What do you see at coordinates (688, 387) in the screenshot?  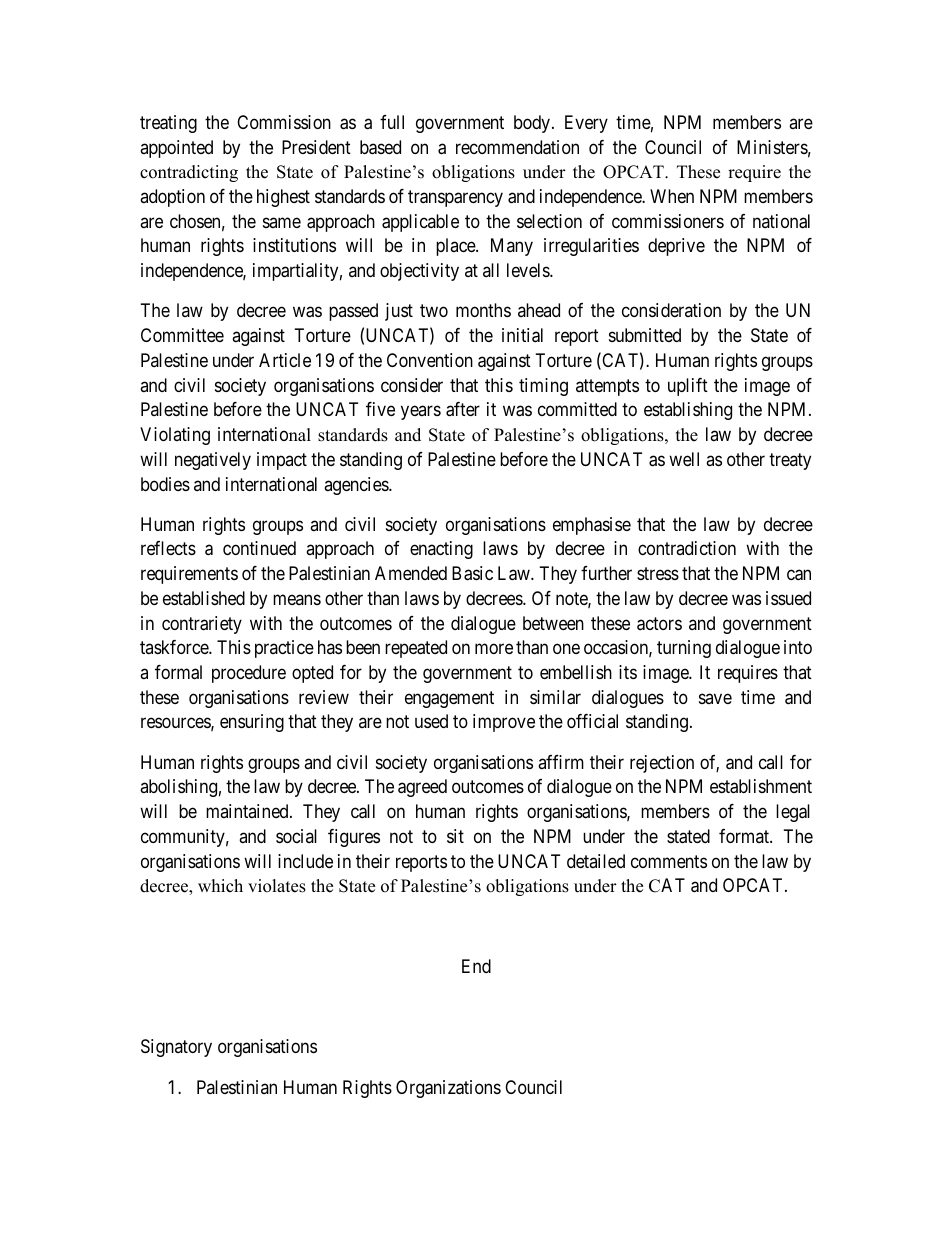 I see `uplift` at bounding box center [688, 387].
